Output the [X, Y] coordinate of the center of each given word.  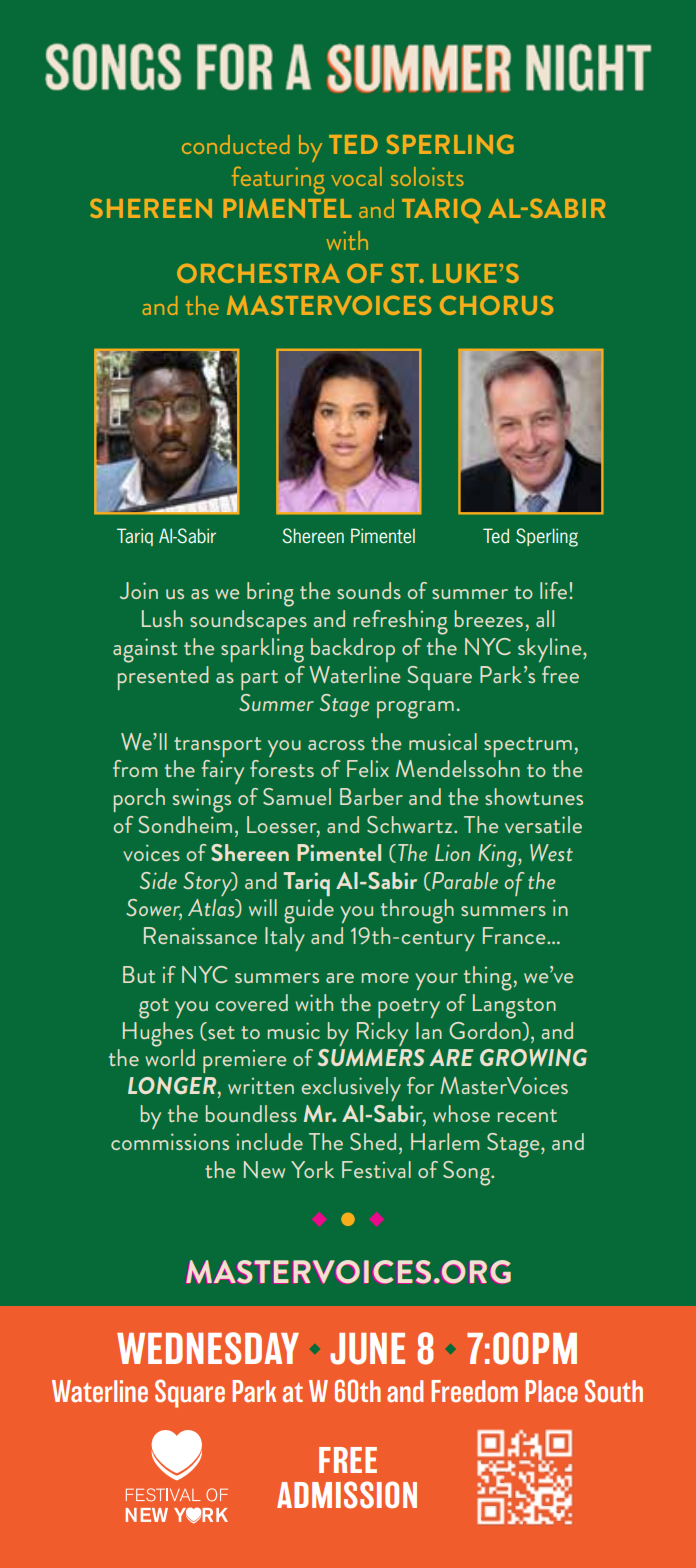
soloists [427, 176]
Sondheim [185, 824]
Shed [373, 1141]
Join [139, 590]
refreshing [401, 622]
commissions [170, 1141]
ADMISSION [347, 1495]
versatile [543, 824]
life [555, 590]
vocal [356, 176]
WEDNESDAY [208, 1348]
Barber [371, 796]
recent [527, 1115]
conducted [236, 144]
